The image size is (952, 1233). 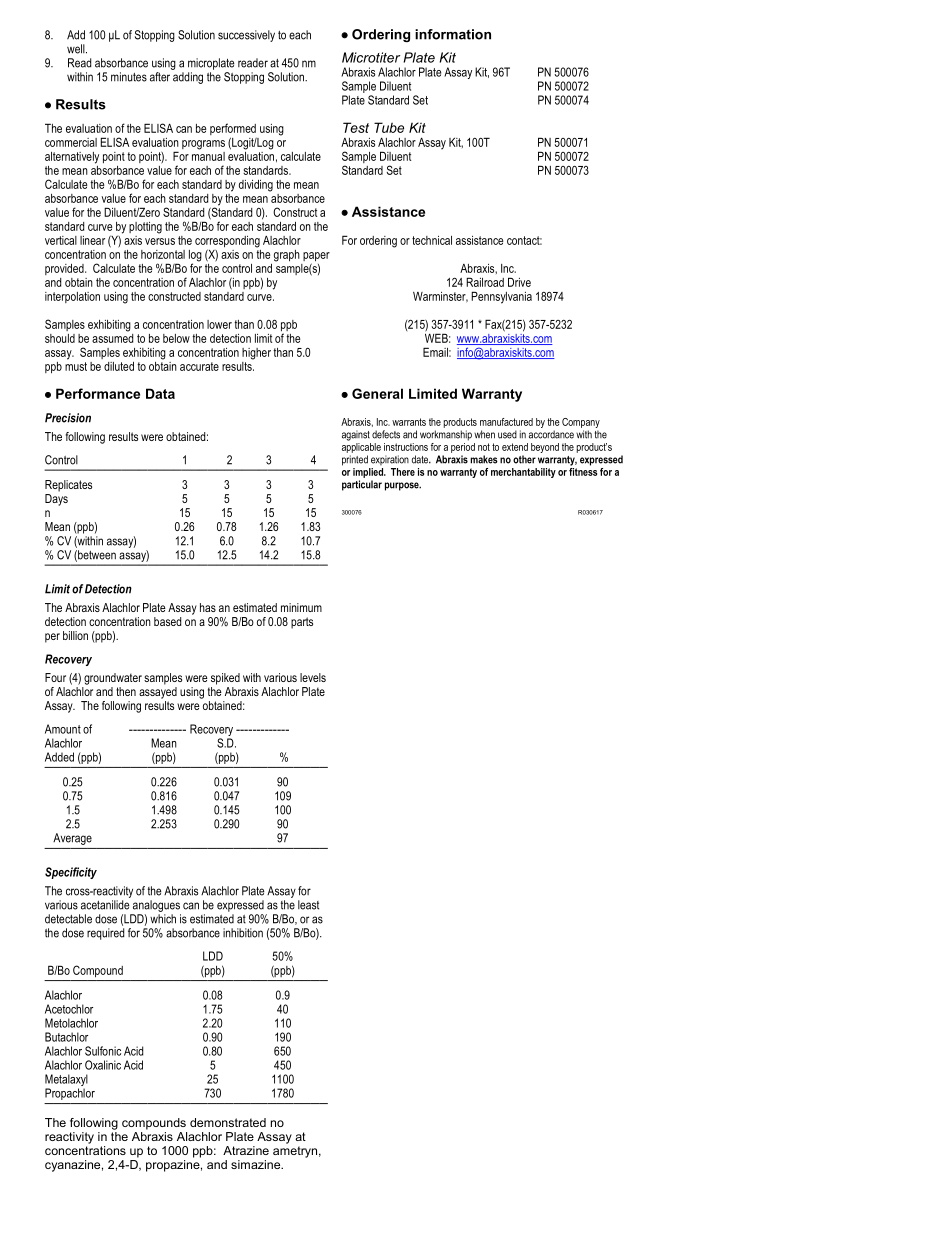 What do you see at coordinates (316, 258) in the page?
I see `paper` at bounding box center [316, 258].
